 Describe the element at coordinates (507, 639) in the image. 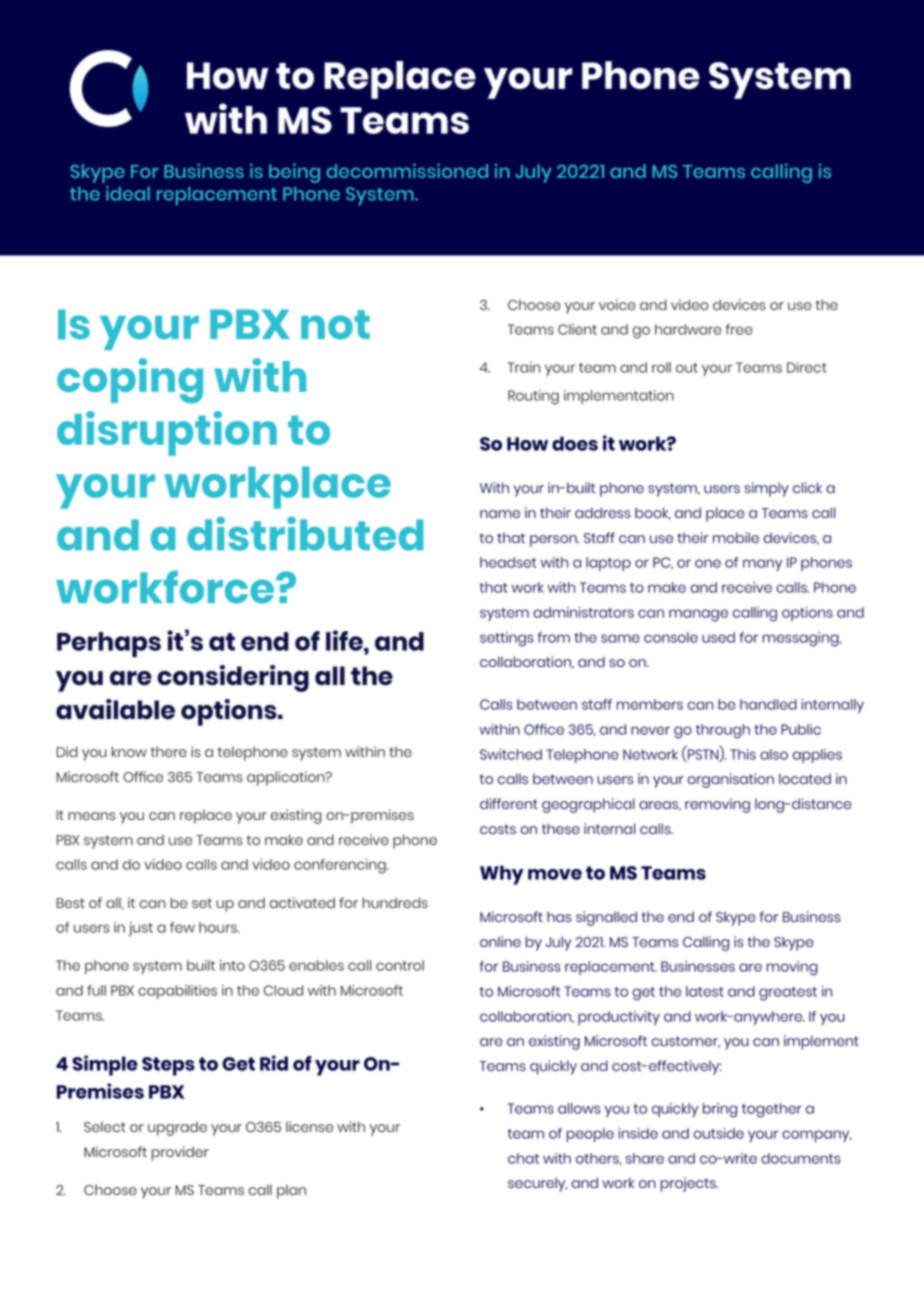

I see `settings` at that location.
